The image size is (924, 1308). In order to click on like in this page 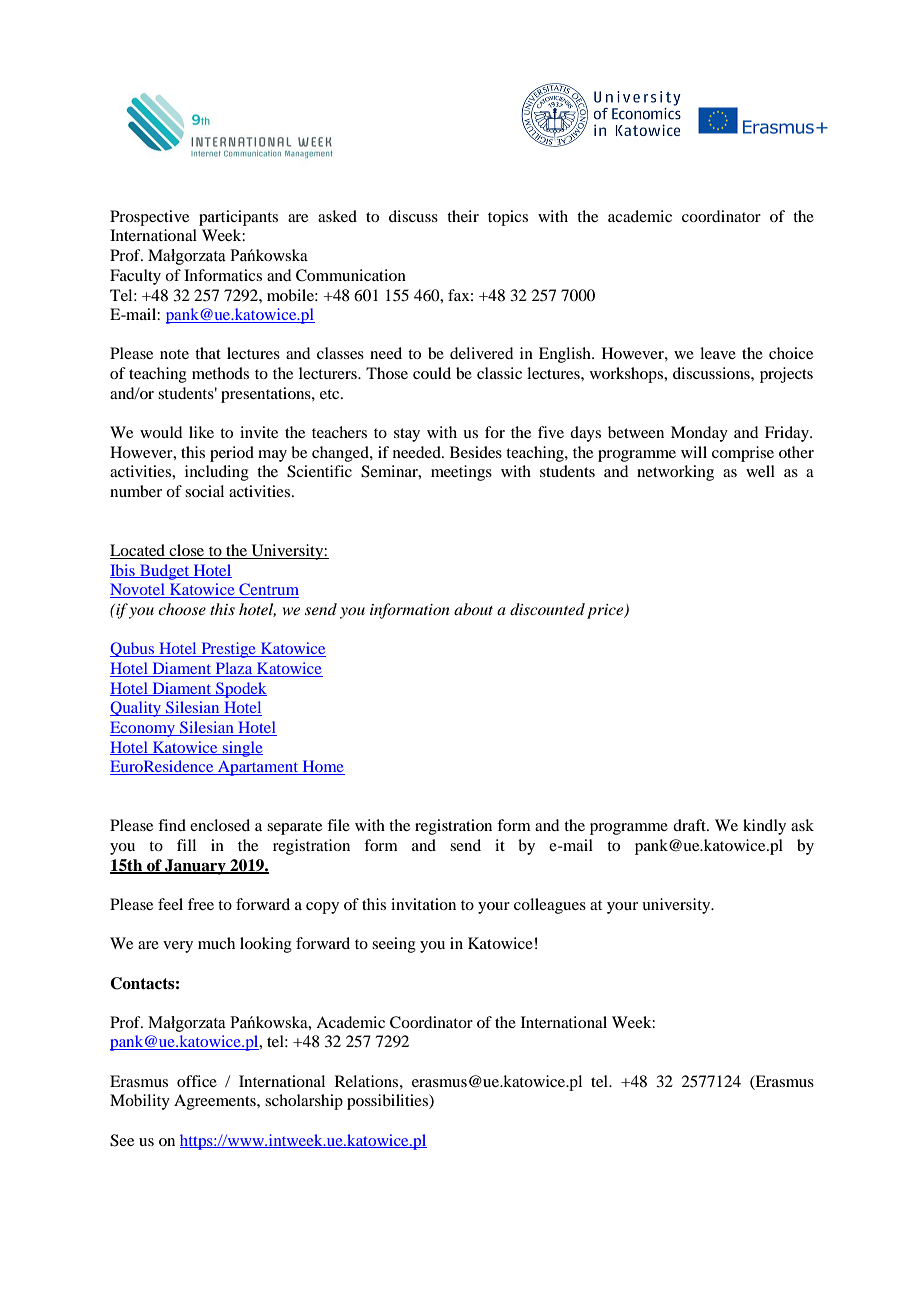, I will do `click(201, 432)`.
